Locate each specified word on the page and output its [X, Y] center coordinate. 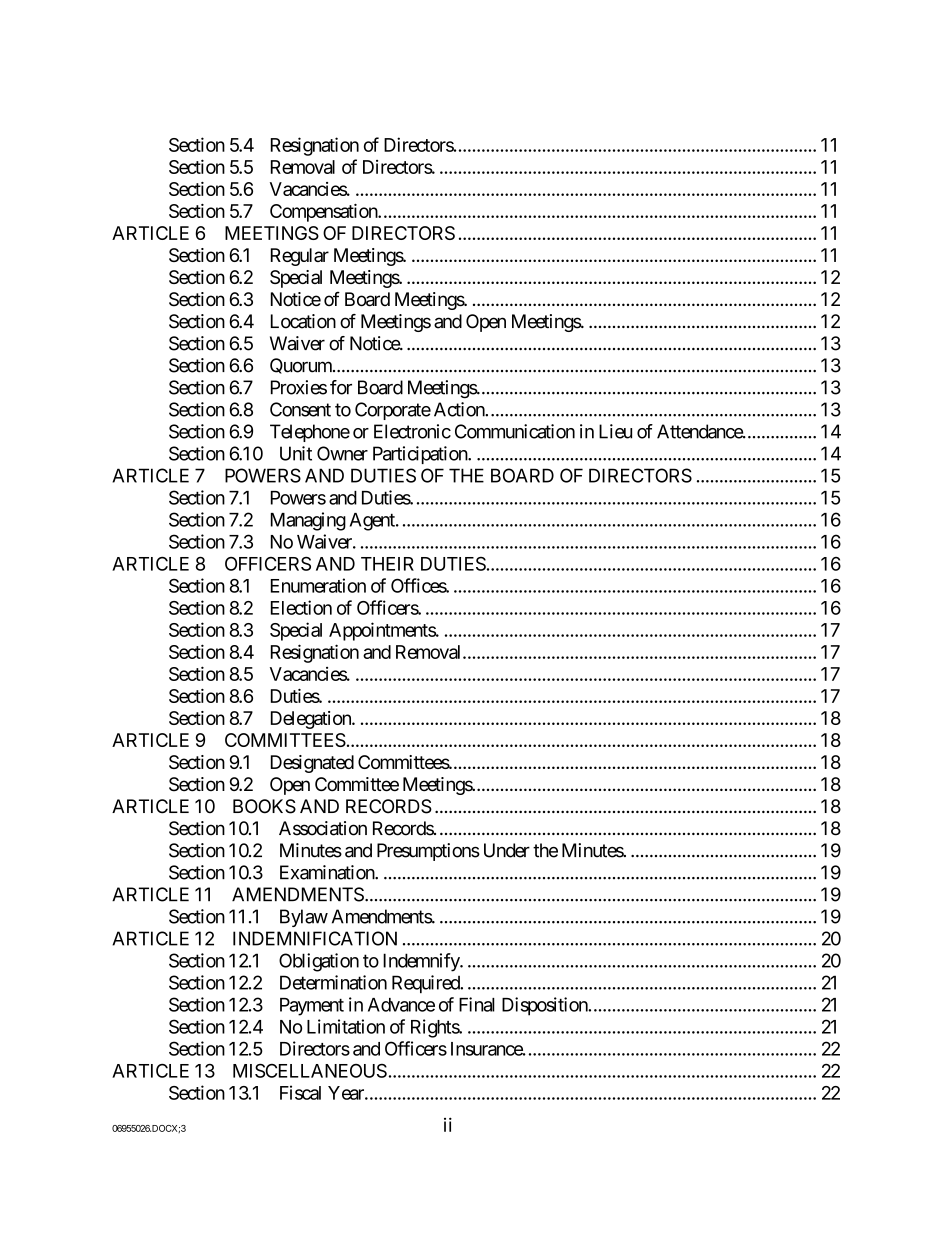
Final [477, 1004]
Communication [515, 431]
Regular [300, 257]
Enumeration [318, 585]
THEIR [387, 564]
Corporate [393, 411]
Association [323, 828]
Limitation [346, 1026]
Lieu [615, 431]
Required [427, 984]
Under [507, 850]
